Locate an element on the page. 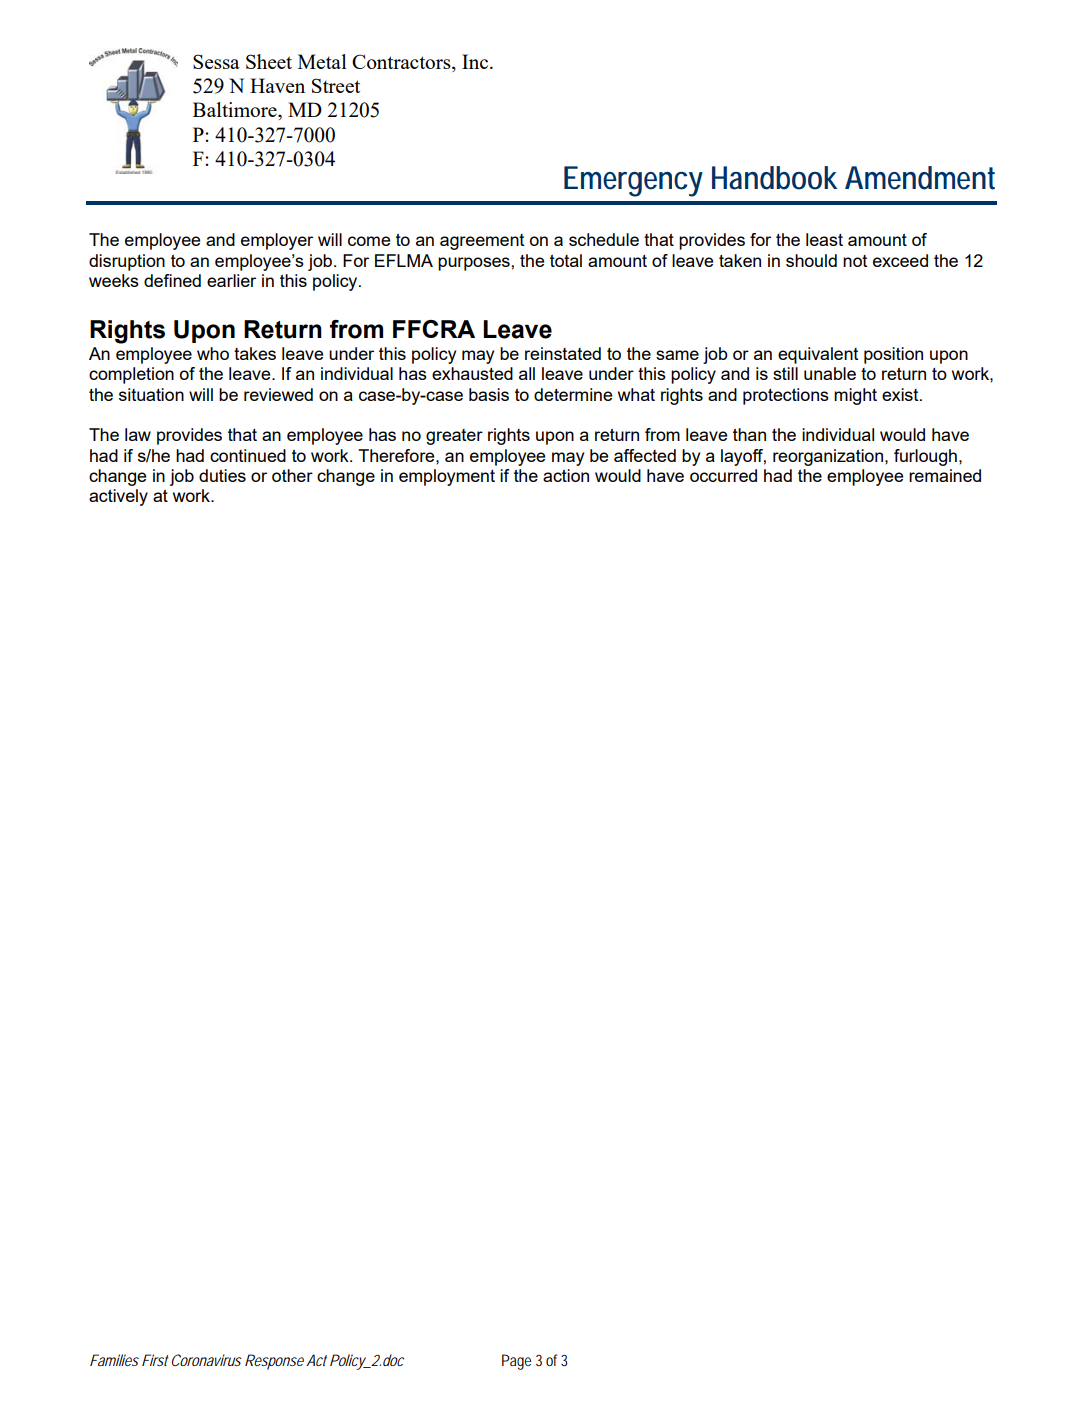 The height and width of the page is (1401, 1082). Handbook is located at coordinates (774, 178).
